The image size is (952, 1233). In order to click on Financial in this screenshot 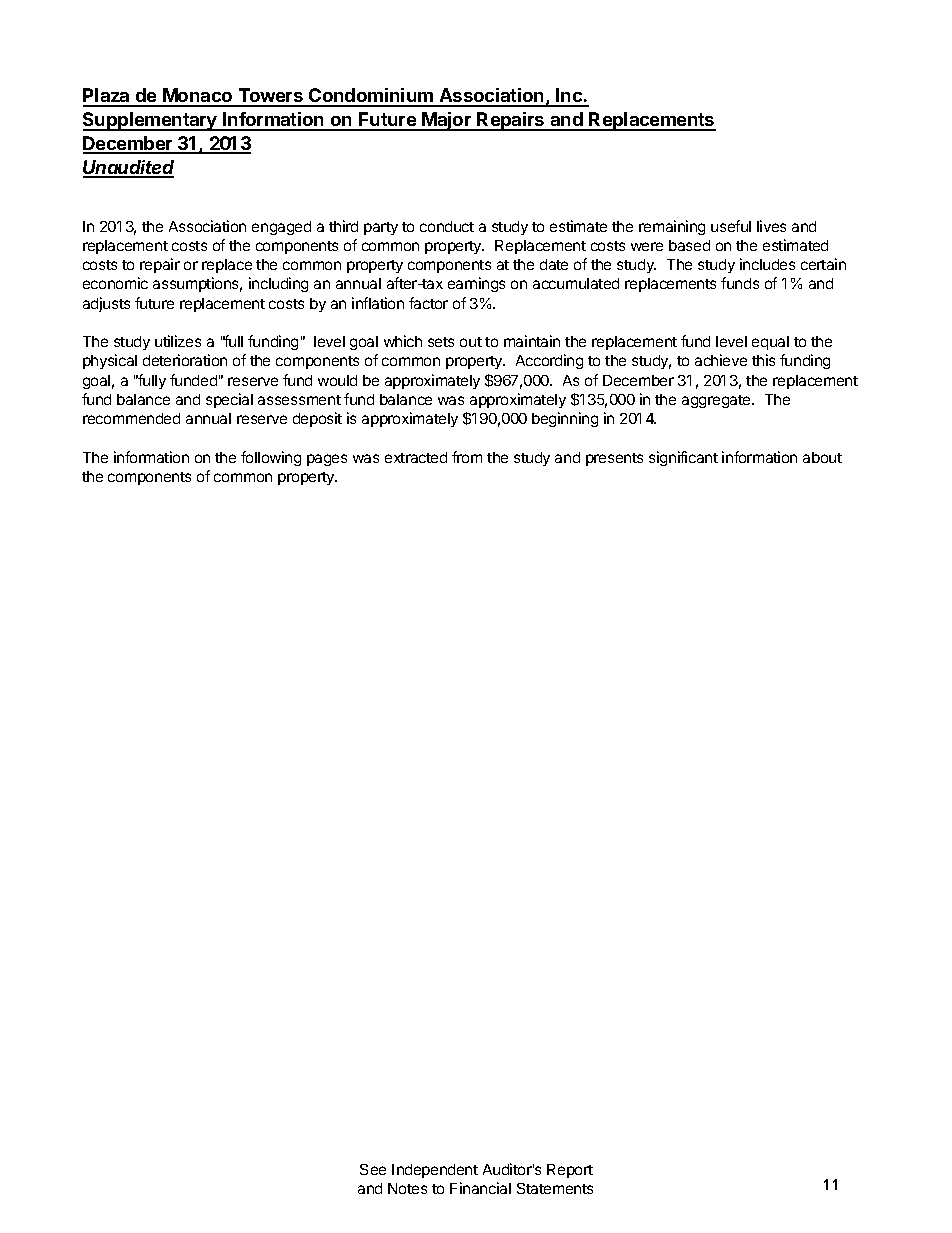, I will do `click(480, 1188)`.
